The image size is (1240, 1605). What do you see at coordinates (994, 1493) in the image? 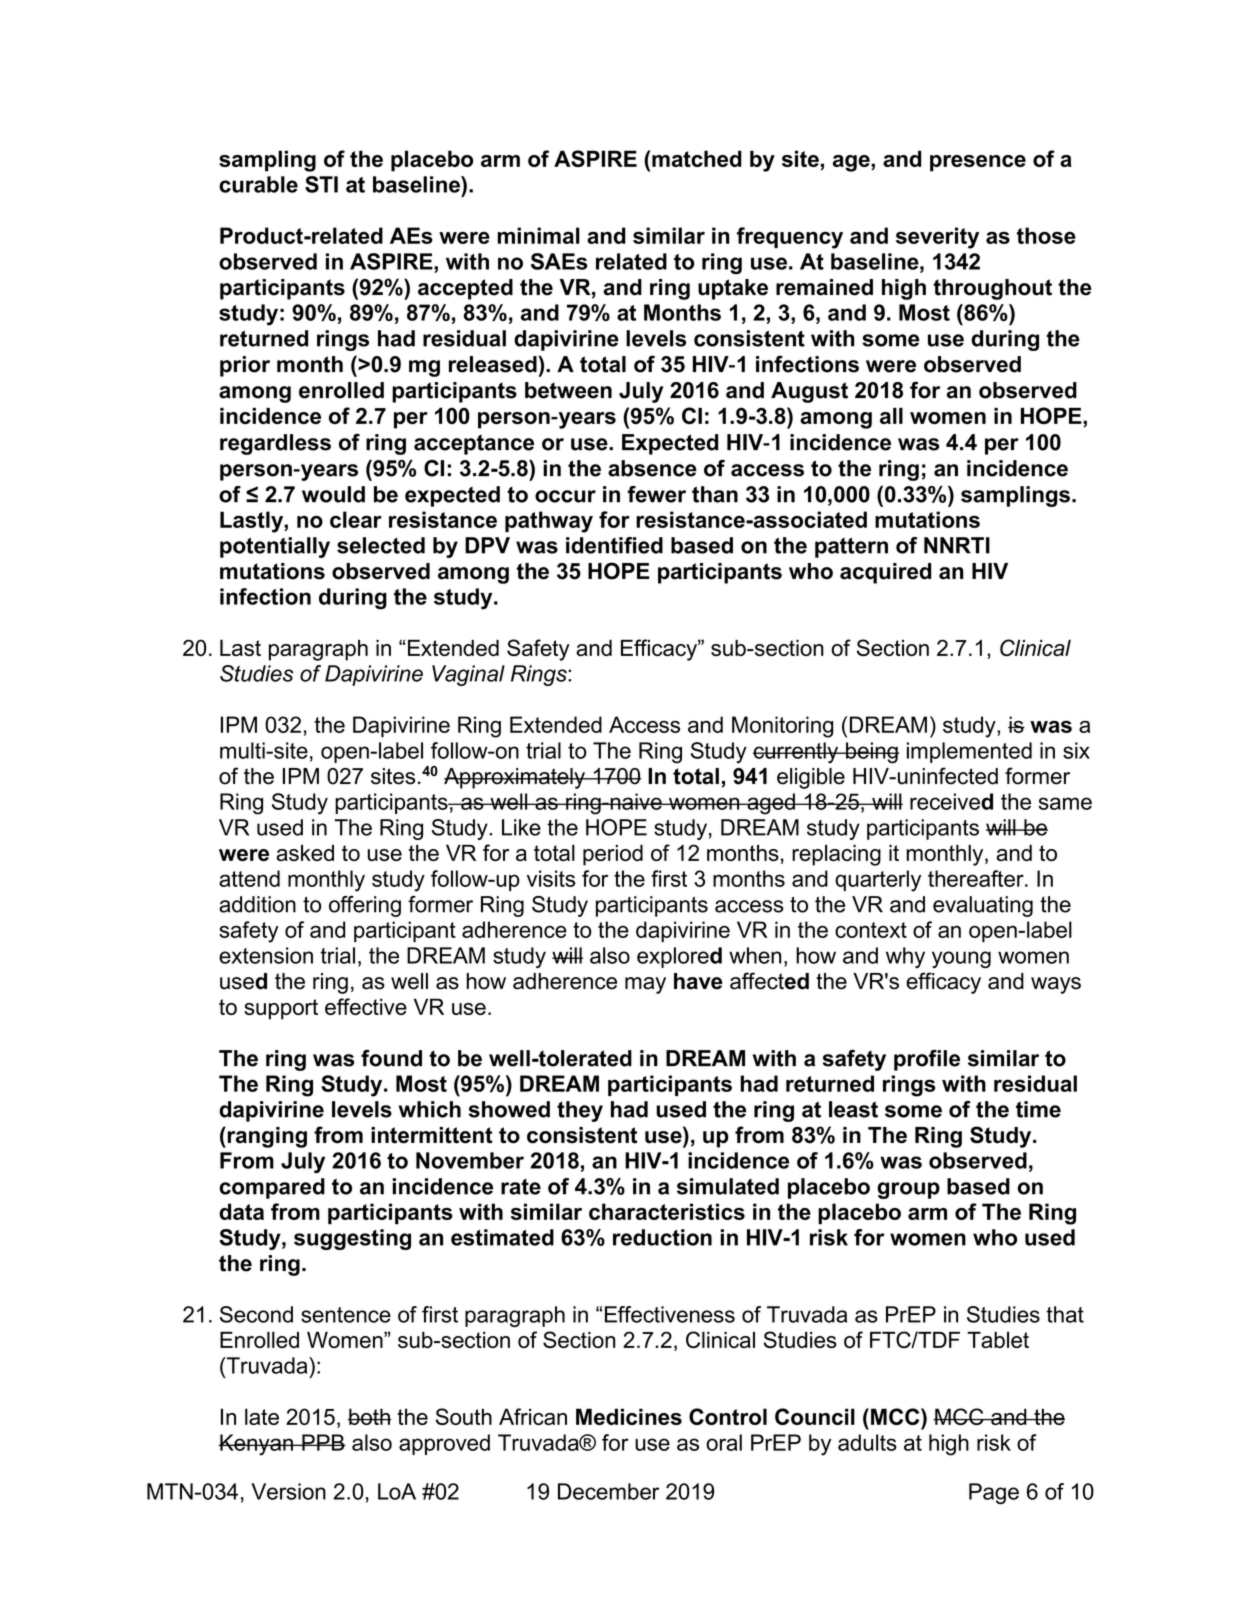
I see `Page` at bounding box center [994, 1493].
